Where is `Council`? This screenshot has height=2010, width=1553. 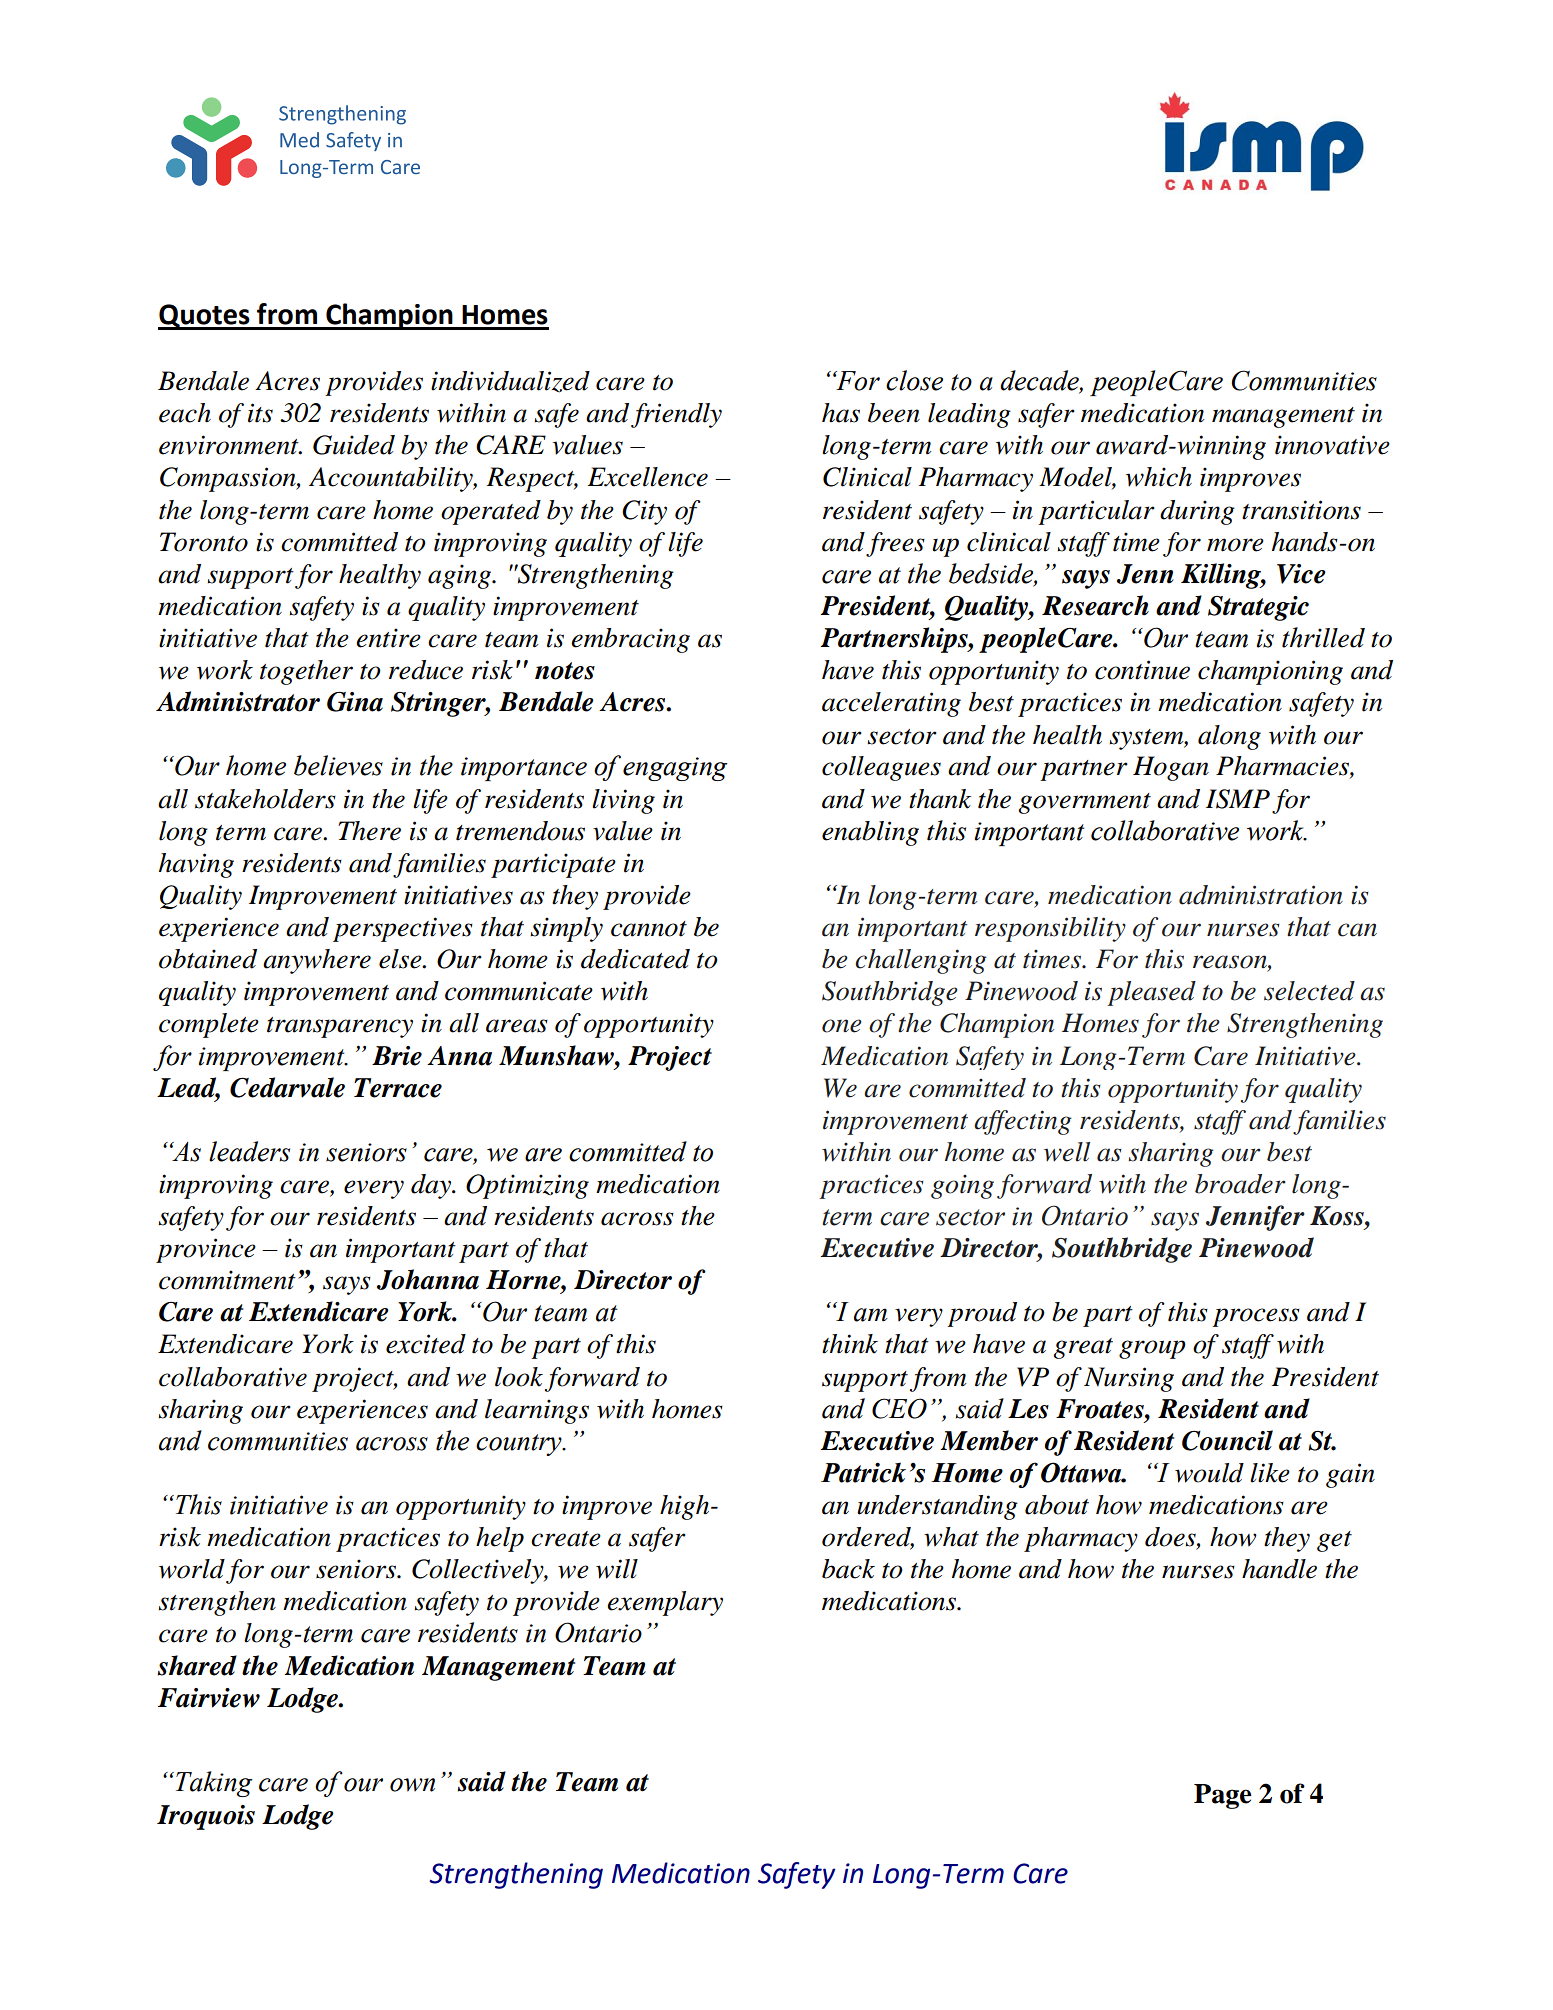
Council is located at coordinates (1227, 1440).
